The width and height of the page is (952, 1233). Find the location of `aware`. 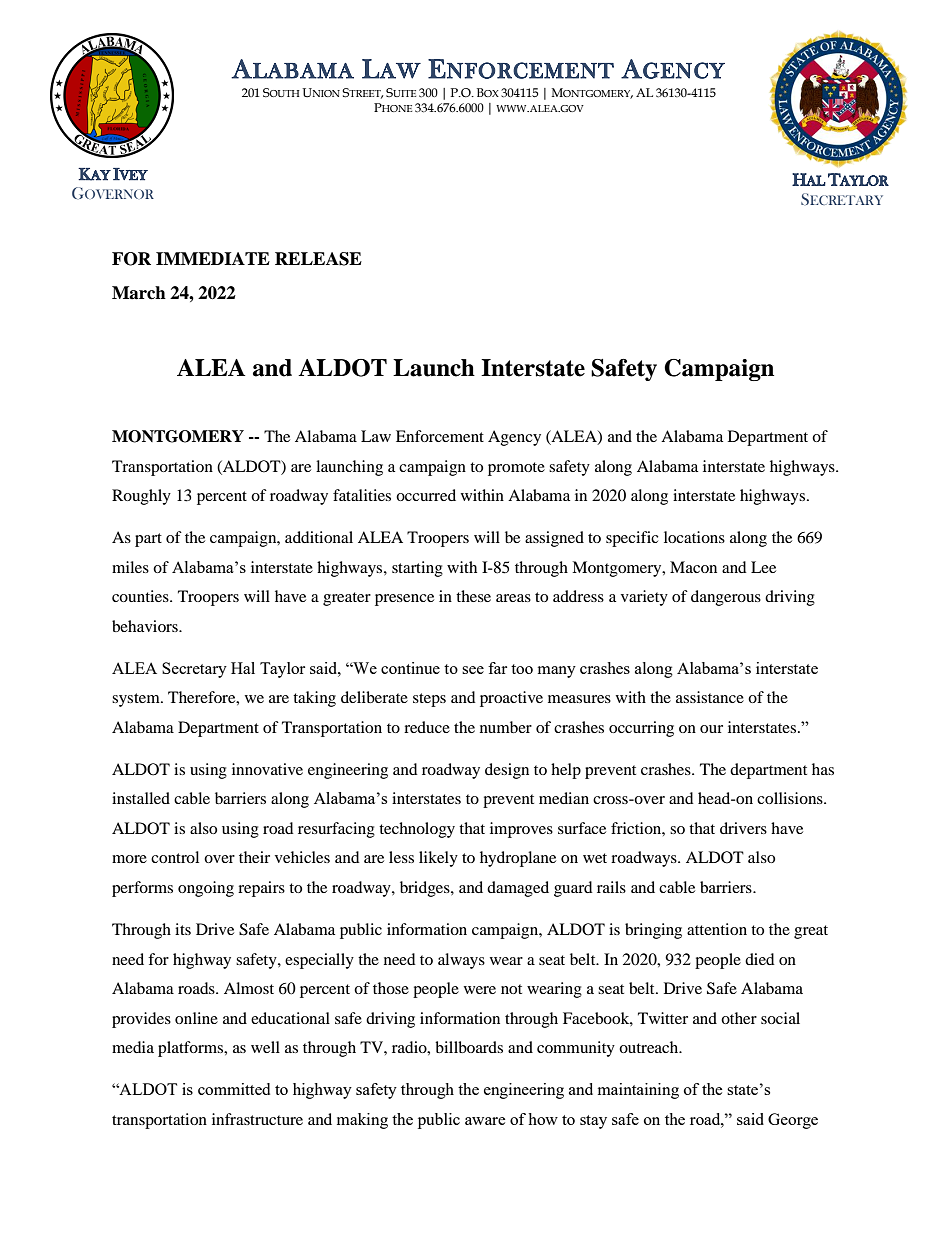

aware is located at coordinates (485, 1121).
